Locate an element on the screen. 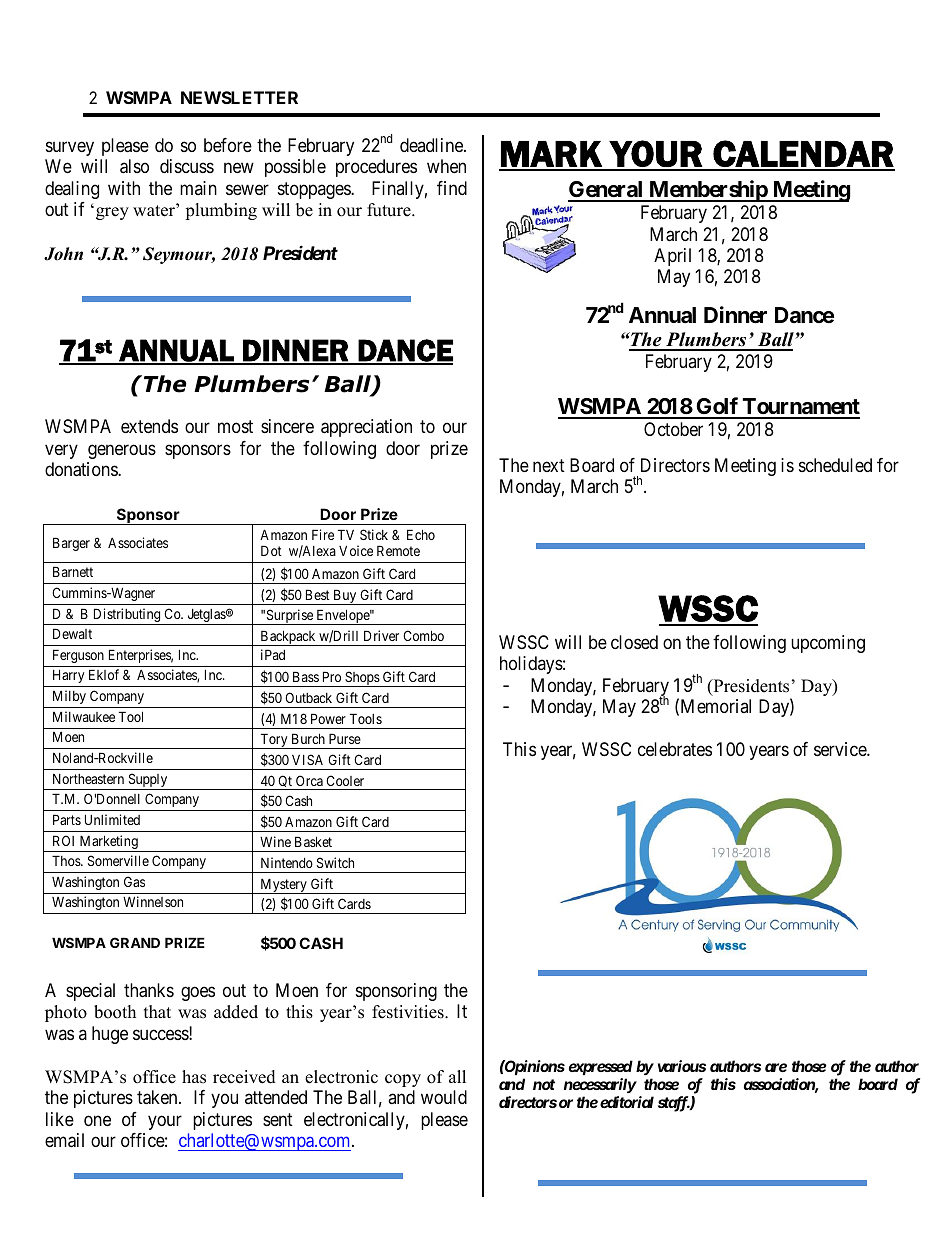  service is located at coordinates (841, 749).
